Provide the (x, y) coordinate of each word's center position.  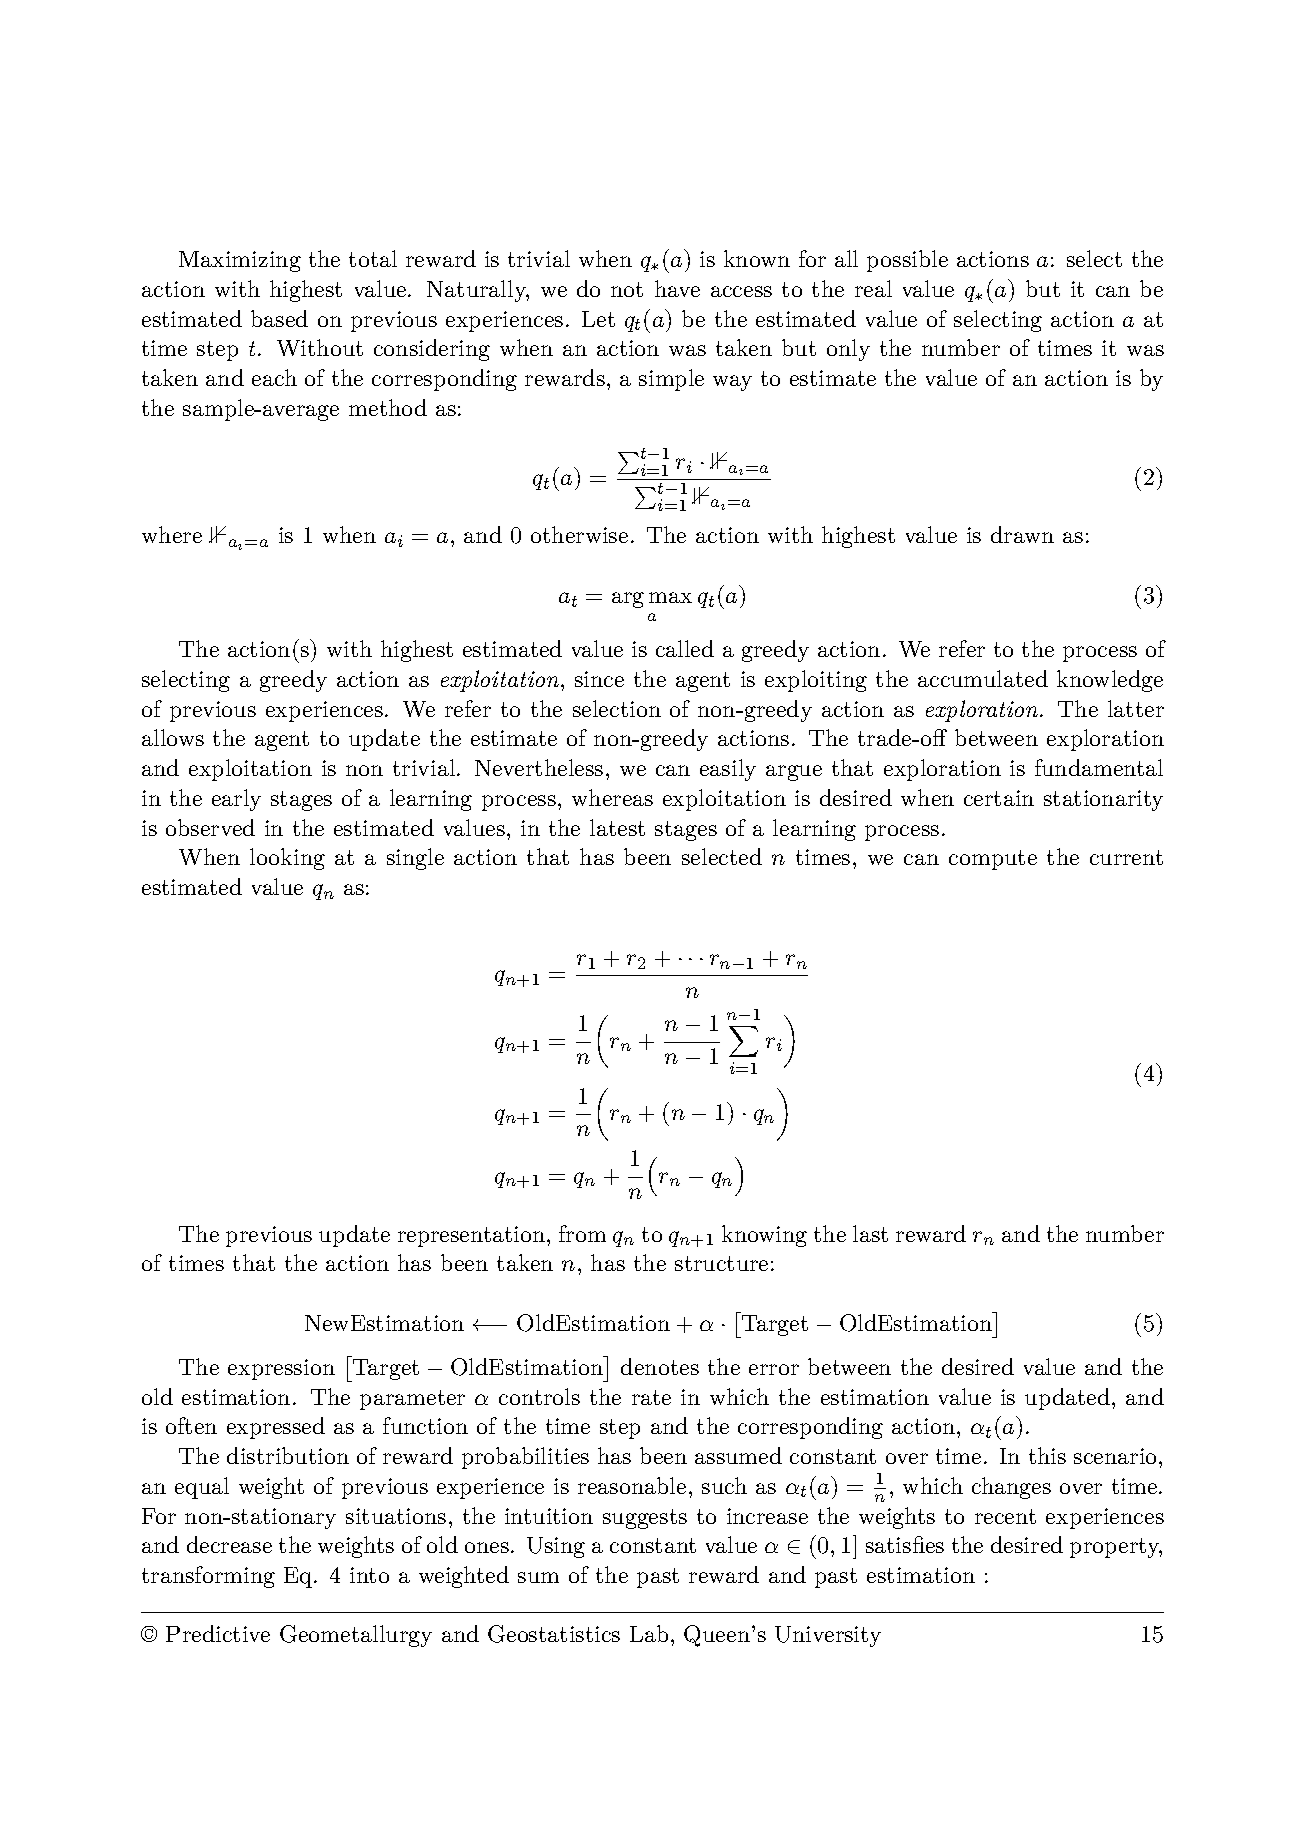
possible (907, 261)
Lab (649, 1633)
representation (471, 1236)
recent (1005, 1516)
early (236, 800)
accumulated (983, 678)
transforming (208, 1577)
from (582, 1233)
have (677, 288)
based (279, 318)
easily (728, 770)
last (870, 1233)
